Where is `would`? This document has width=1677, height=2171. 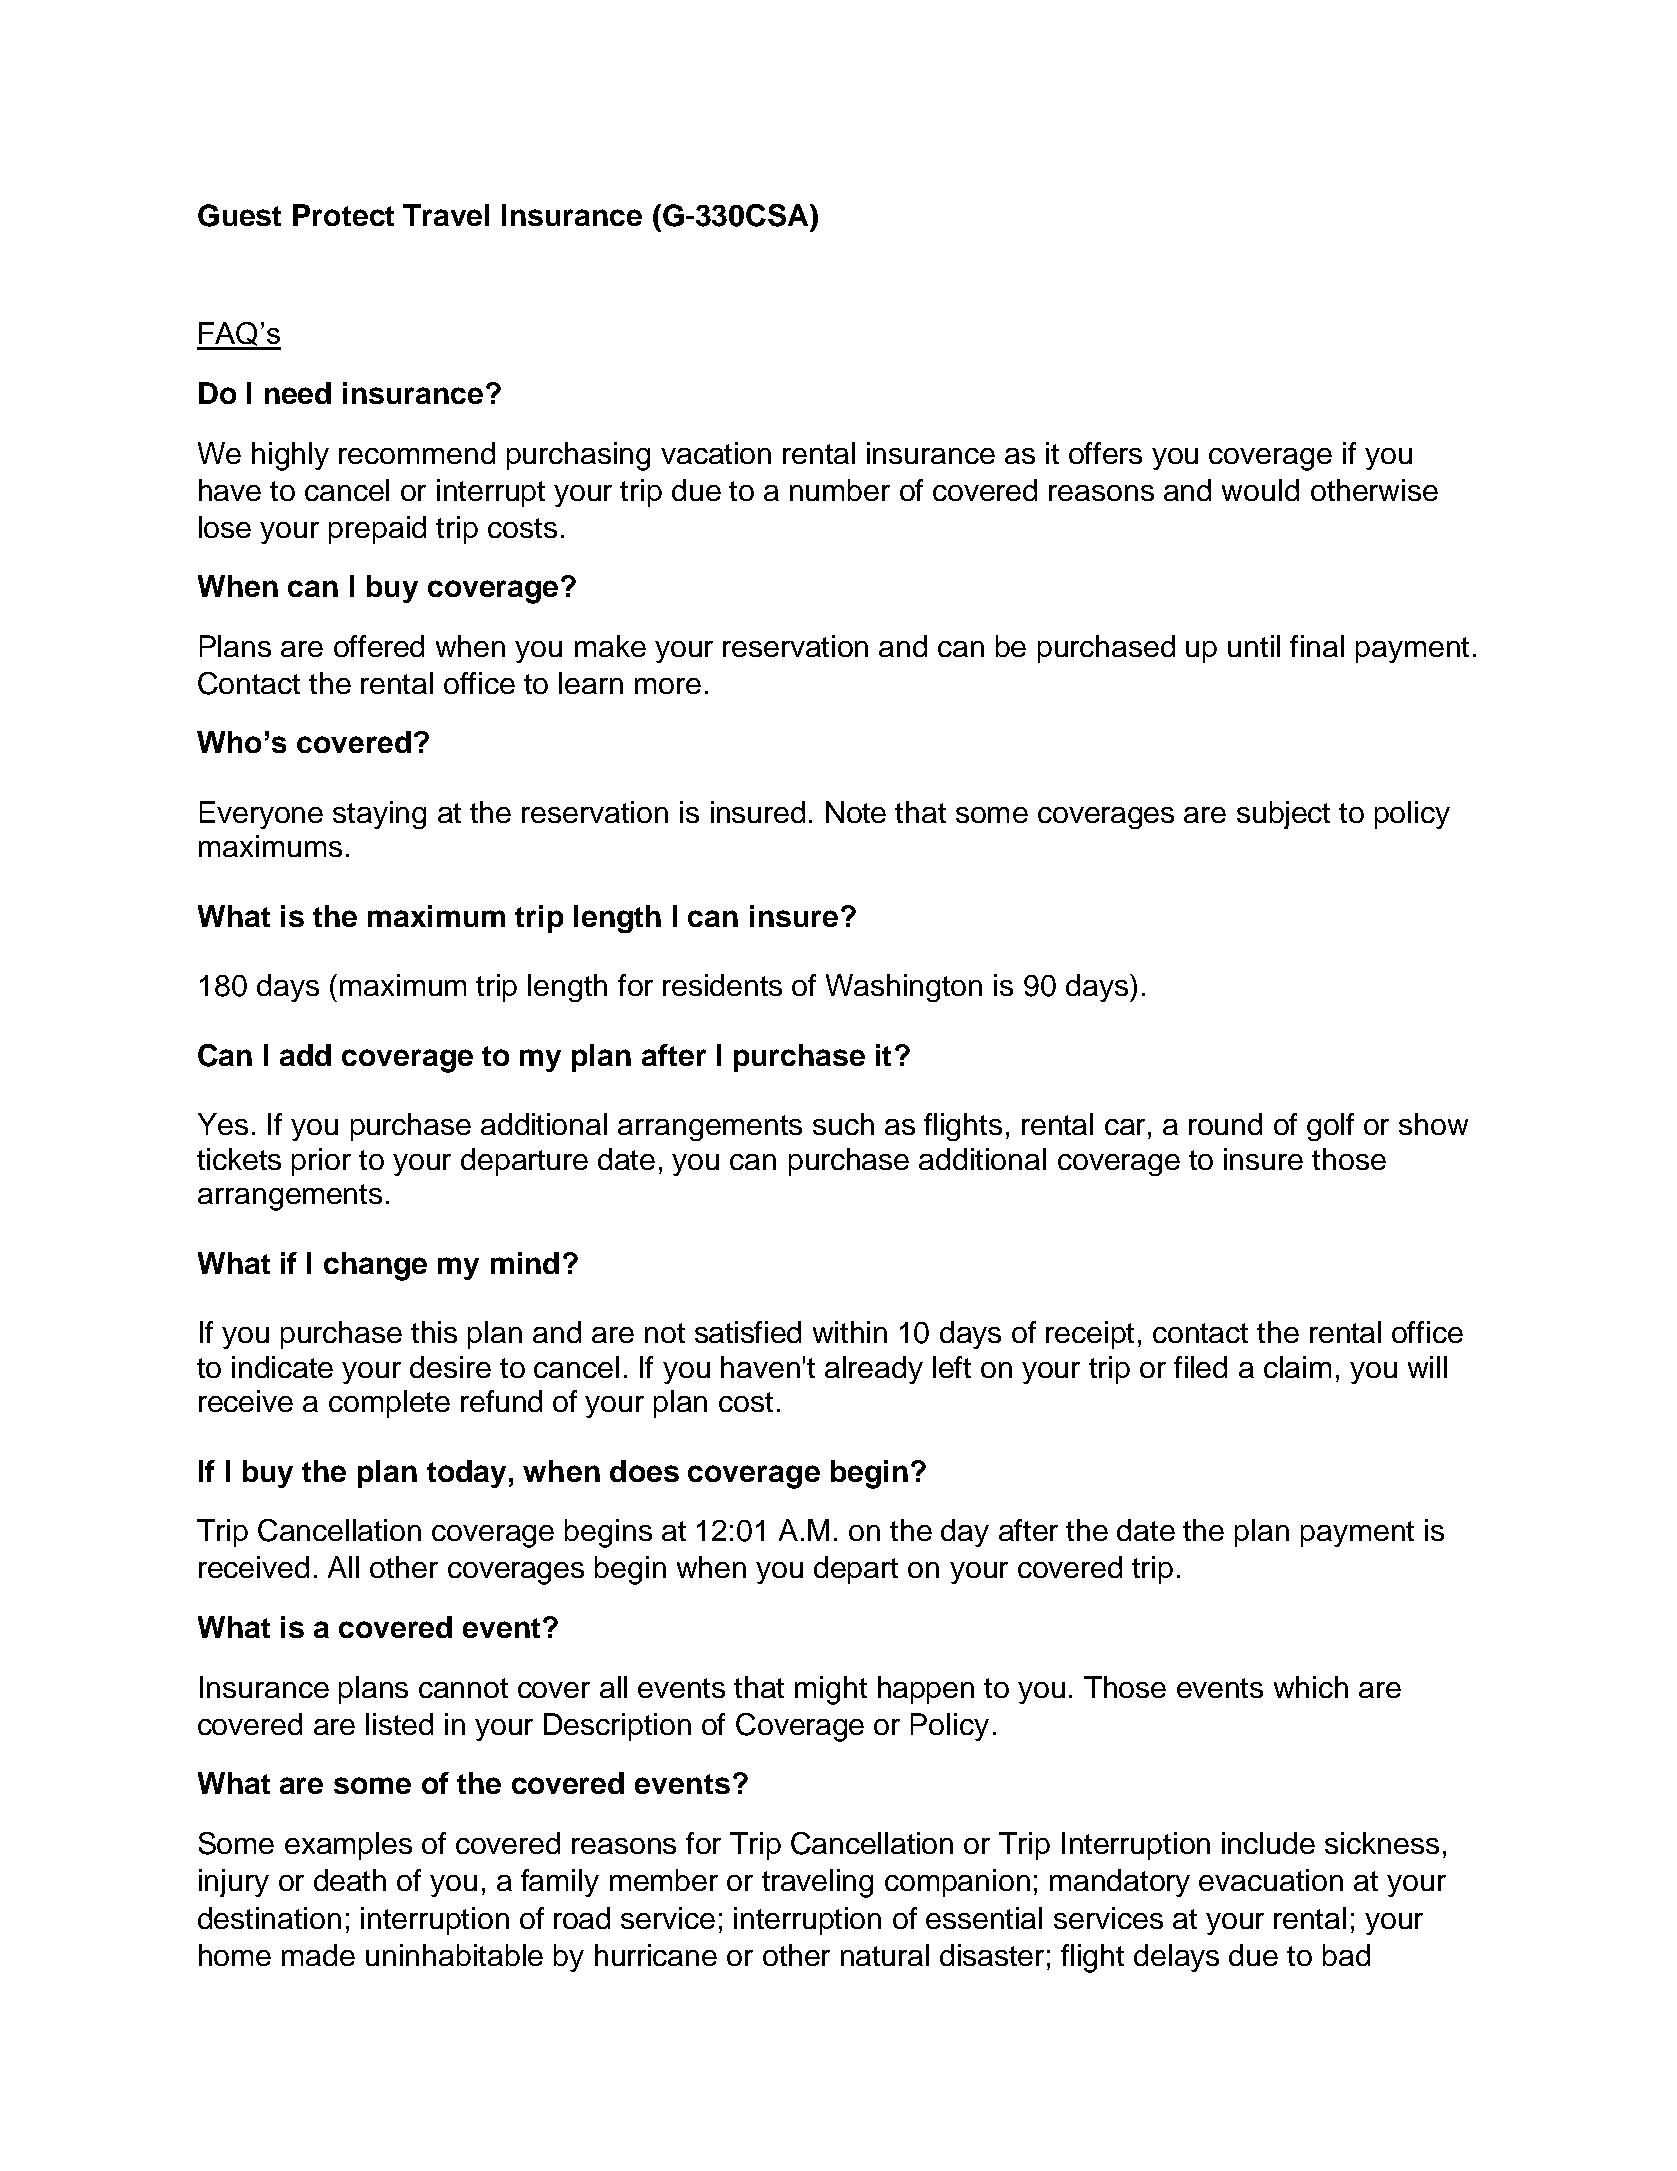 would is located at coordinates (1260, 490).
